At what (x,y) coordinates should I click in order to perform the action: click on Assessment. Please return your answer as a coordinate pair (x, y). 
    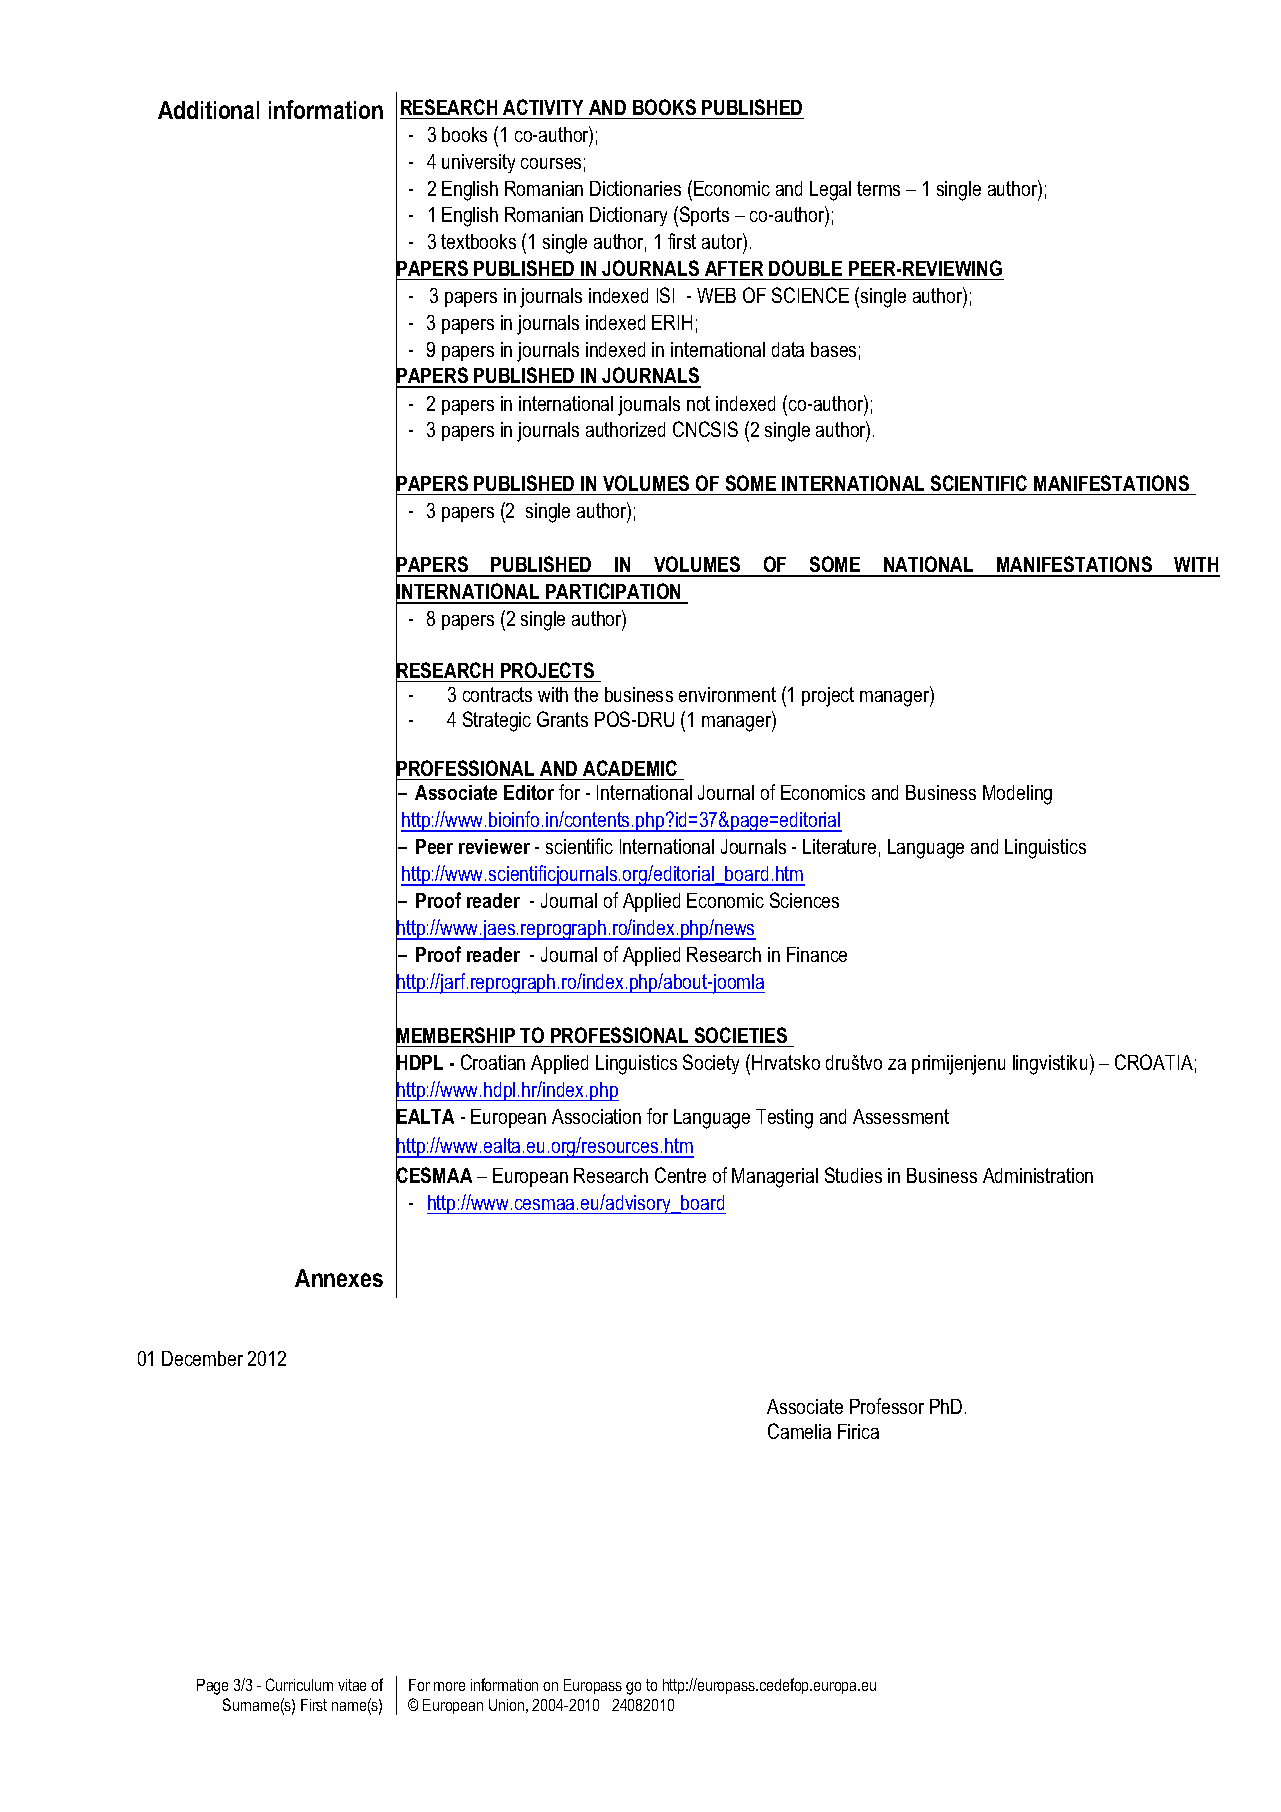
    Looking at the image, I should click on (901, 1116).
